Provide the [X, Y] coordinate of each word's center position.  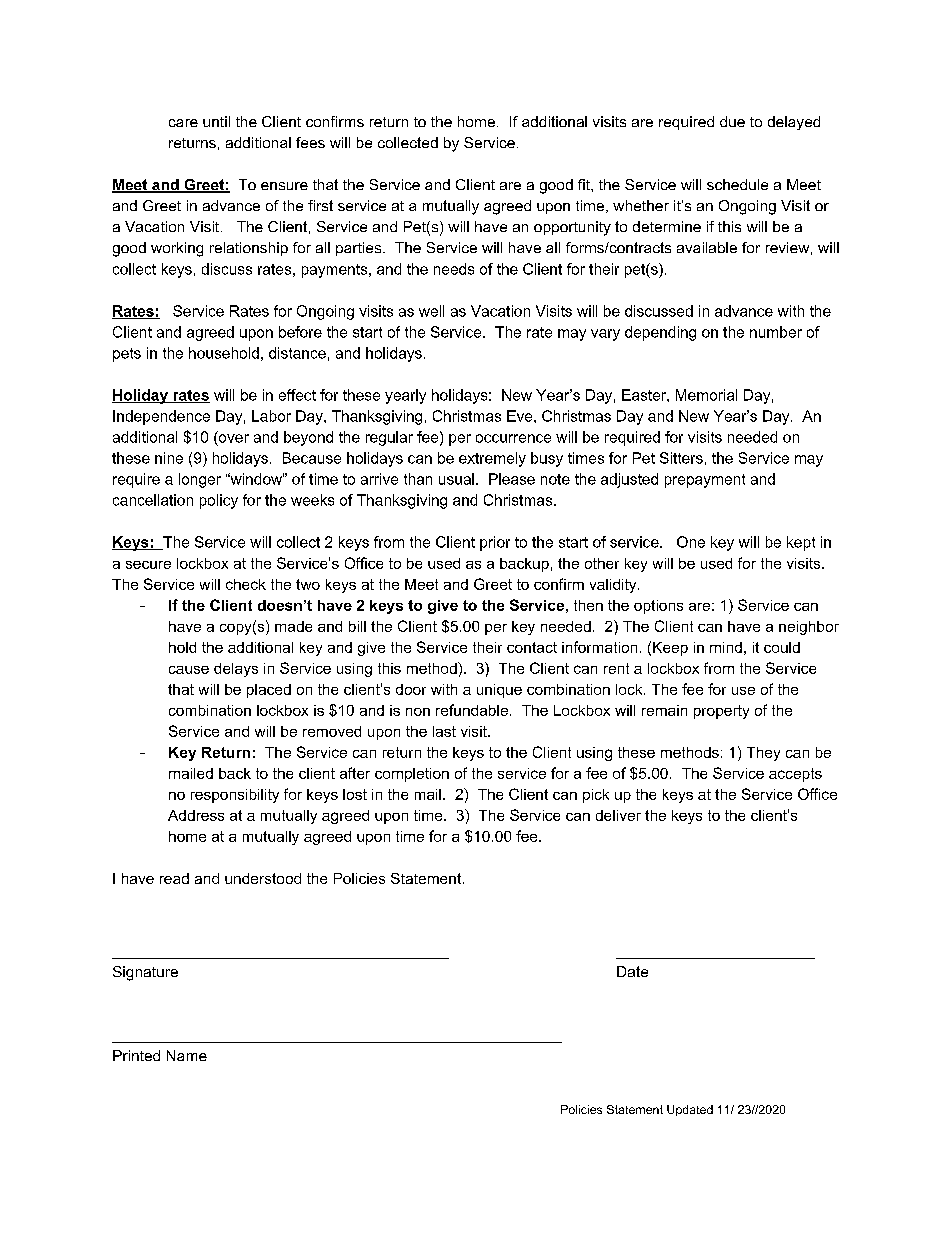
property [721, 712]
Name [187, 1055]
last [444, 731]
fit [585, 184]
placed [269, 691]
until [216, 121]
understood [263, 878]
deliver [618, 815]
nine [169, 458]
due [732, 121]
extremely [492, 459]
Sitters [681, 458]
